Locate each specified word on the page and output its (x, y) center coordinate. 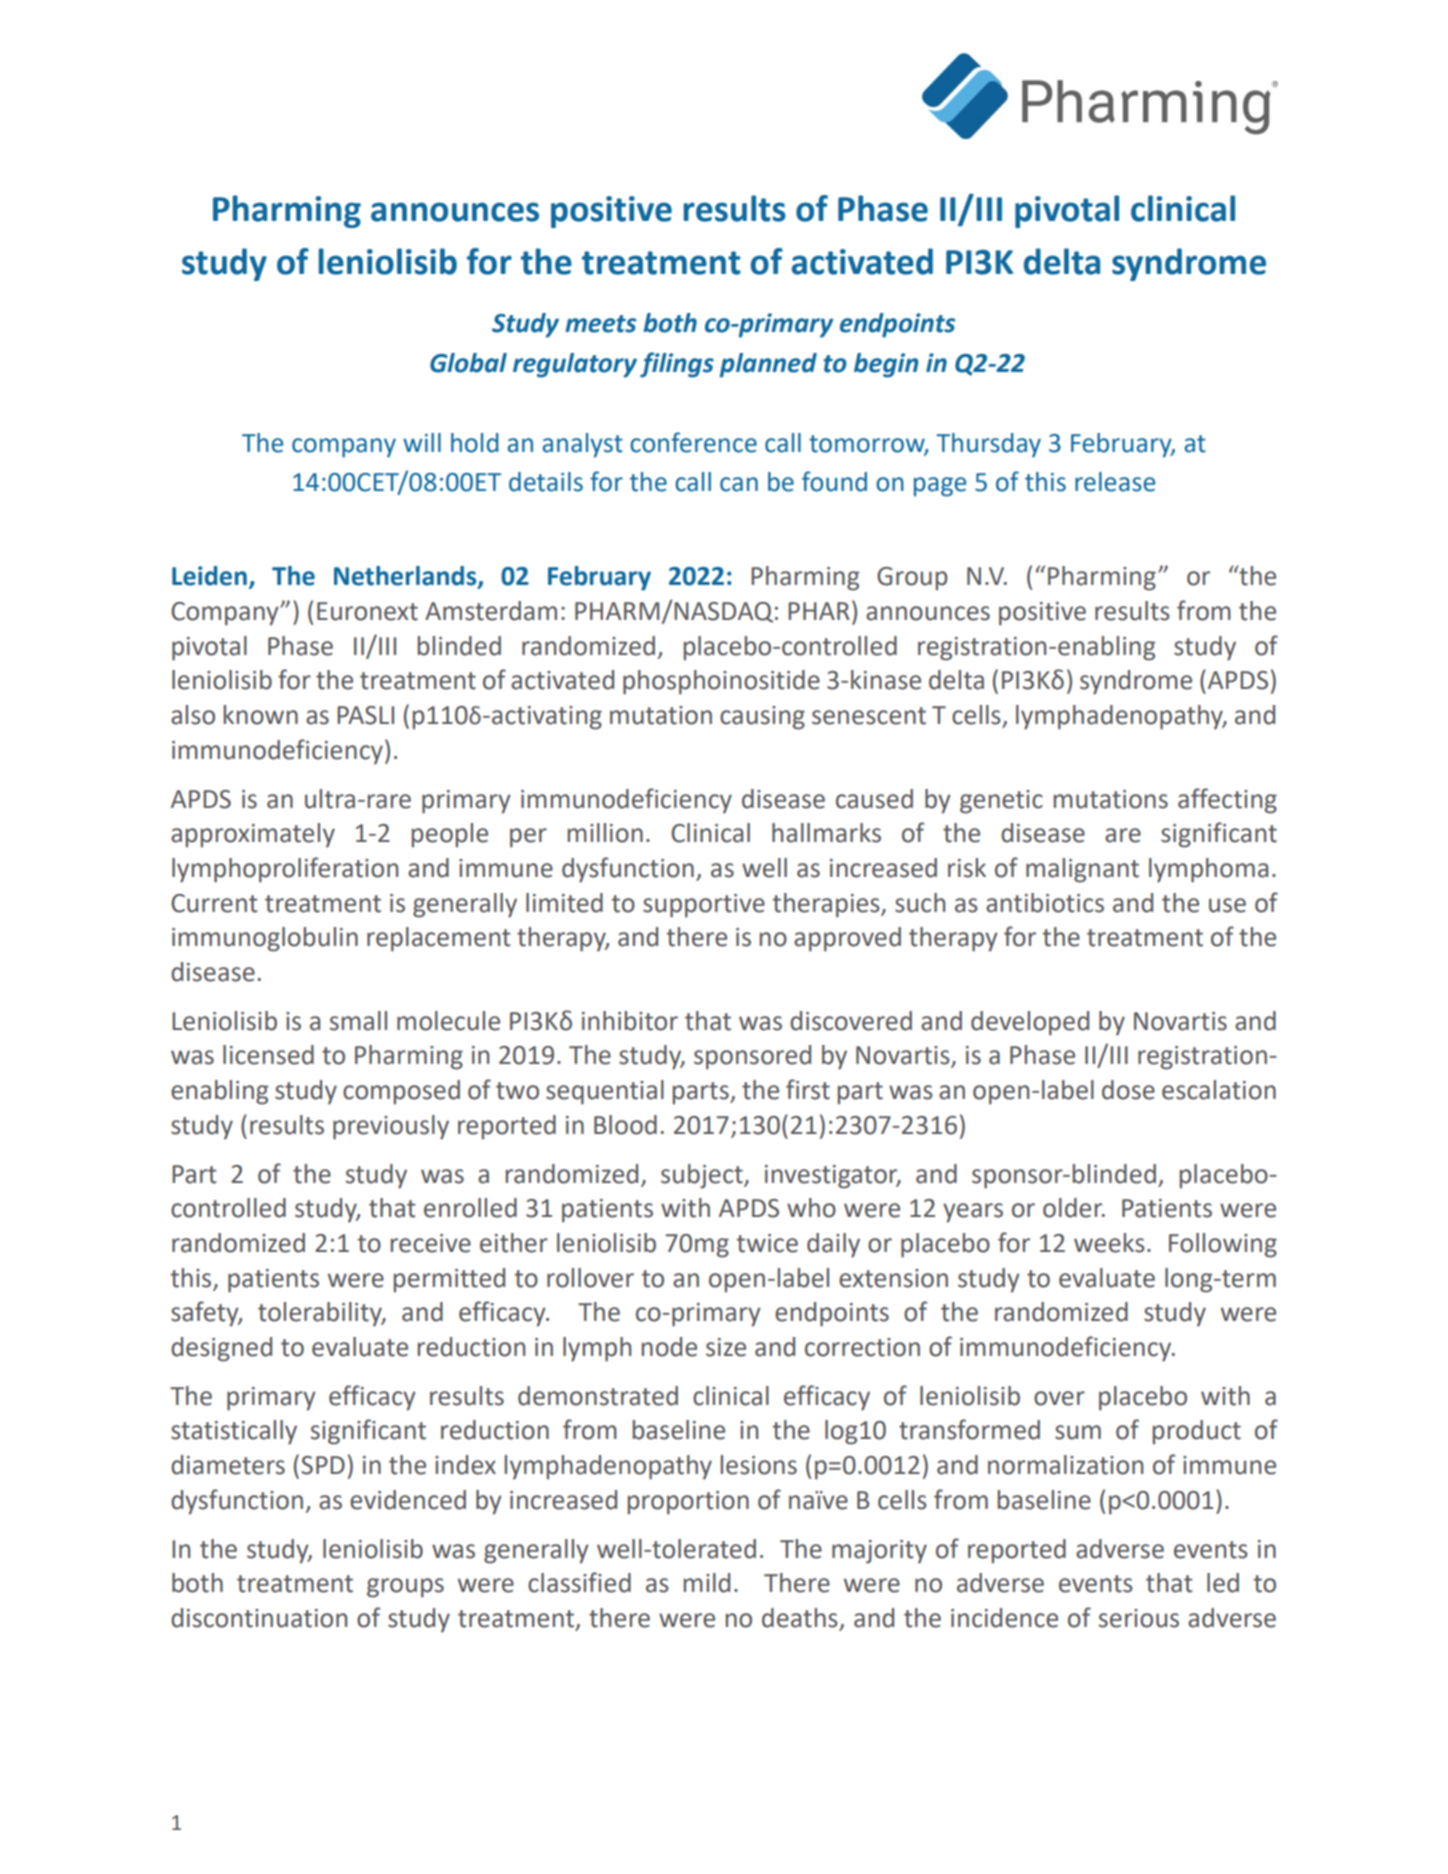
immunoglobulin (265, 939)
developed (1030, 1023)
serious (1139, 1618)
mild (707, 1583)
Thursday (988, 445)
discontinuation (259, 1618)
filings (677, 365)
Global (468, 363)
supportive (704, 906)
